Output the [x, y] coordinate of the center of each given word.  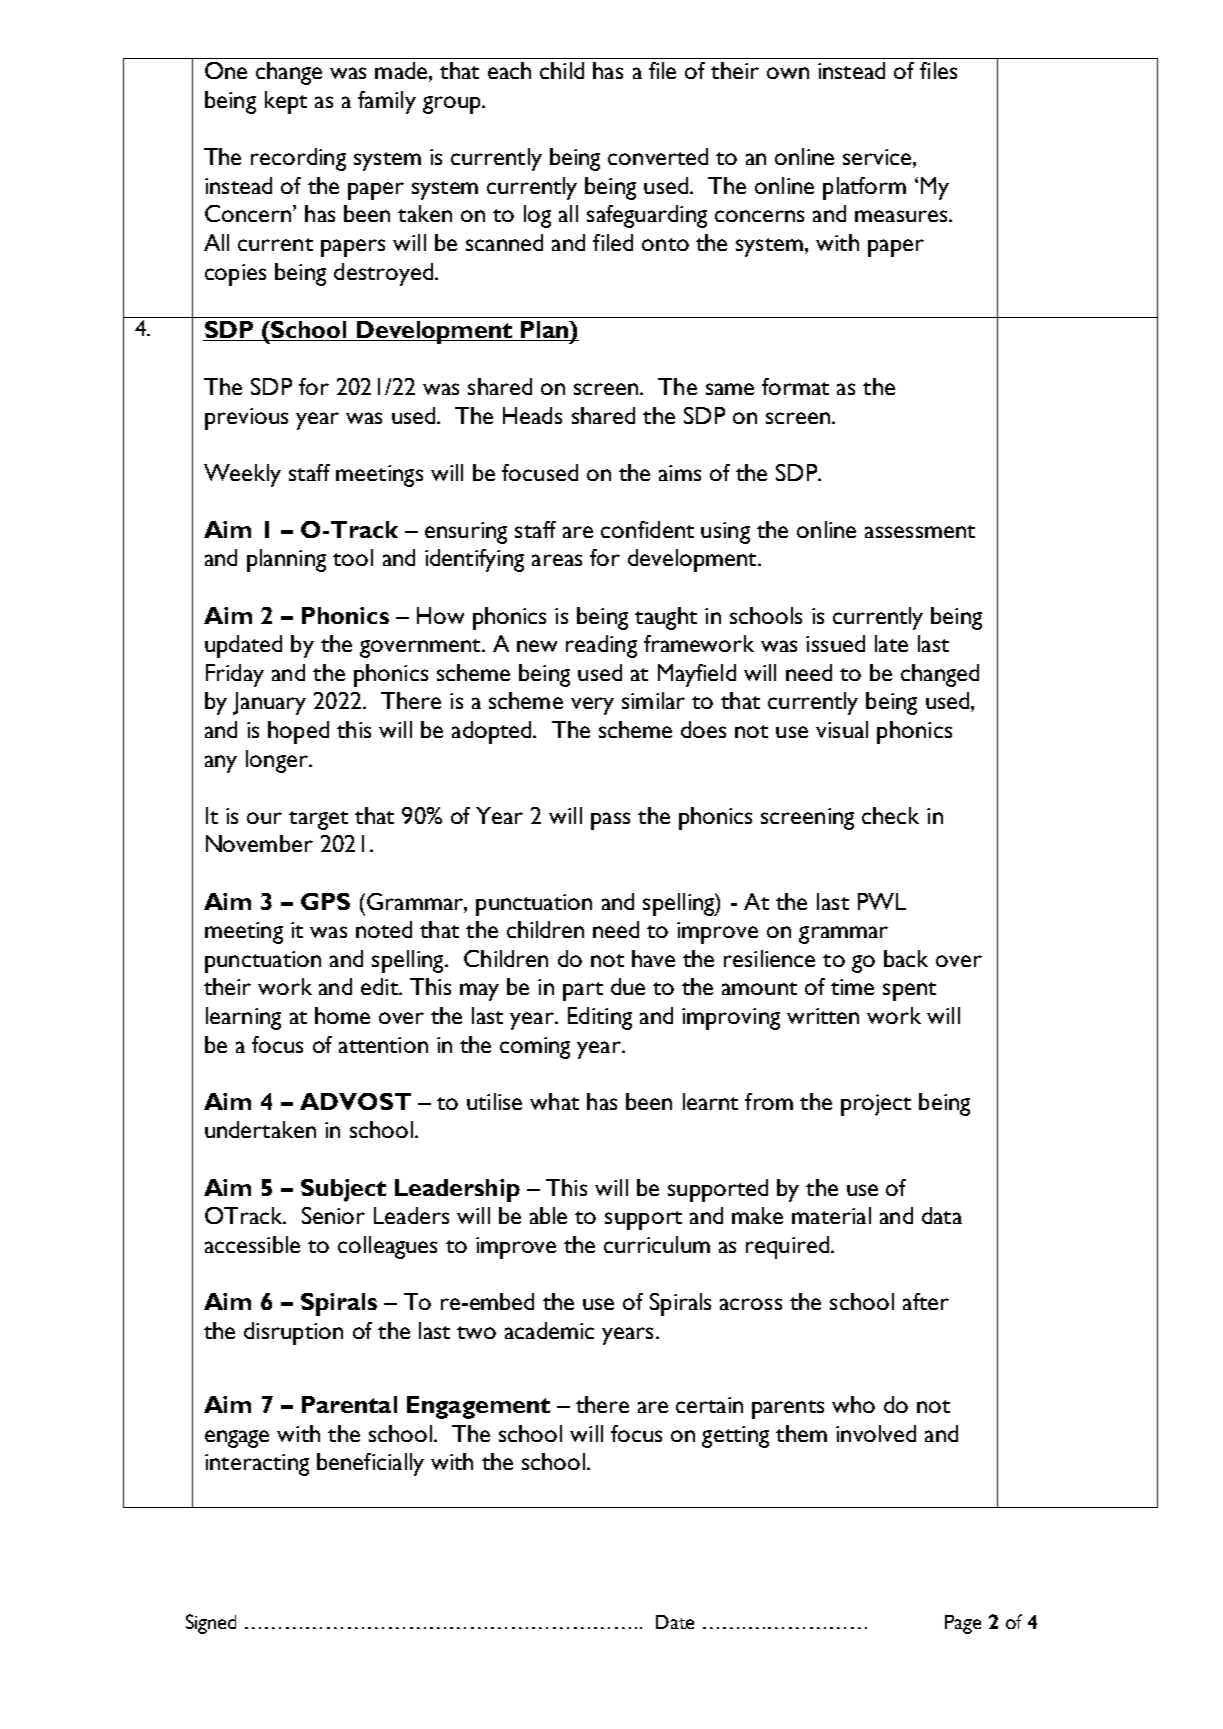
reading [601, 646]
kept [286, 102]
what [554, 1101]
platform [864, 188]
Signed [211, 1624]
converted [658, 156]
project [876, 1105]
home [342, 1015]
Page [963, 1624]
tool [353, 557]
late [891, 643]
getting [735, 1437]
